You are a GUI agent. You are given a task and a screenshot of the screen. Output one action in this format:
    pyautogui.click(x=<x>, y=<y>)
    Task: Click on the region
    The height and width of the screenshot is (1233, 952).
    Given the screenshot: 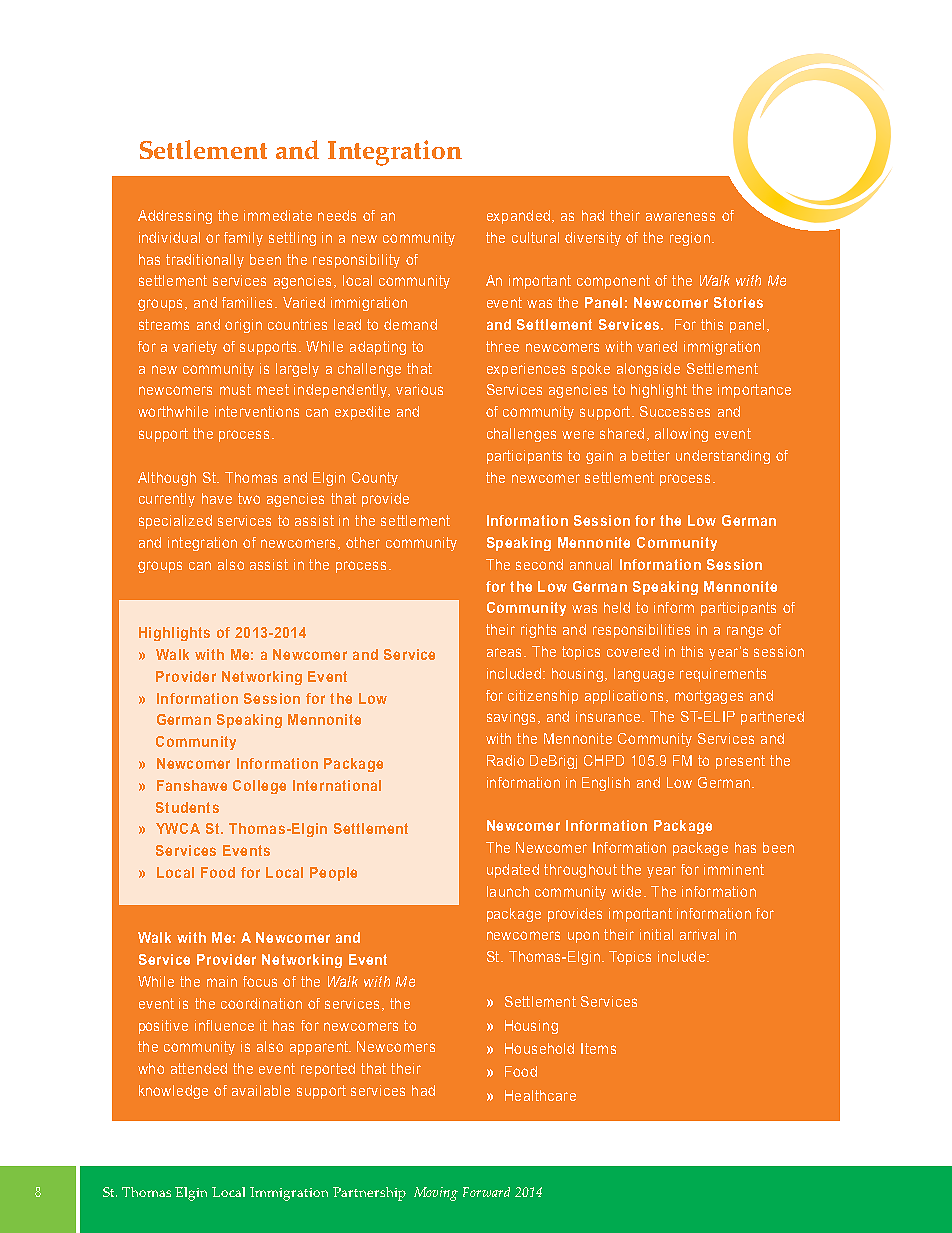 What is the action you would take?
    pyautogui.click(x=690, y=239)
